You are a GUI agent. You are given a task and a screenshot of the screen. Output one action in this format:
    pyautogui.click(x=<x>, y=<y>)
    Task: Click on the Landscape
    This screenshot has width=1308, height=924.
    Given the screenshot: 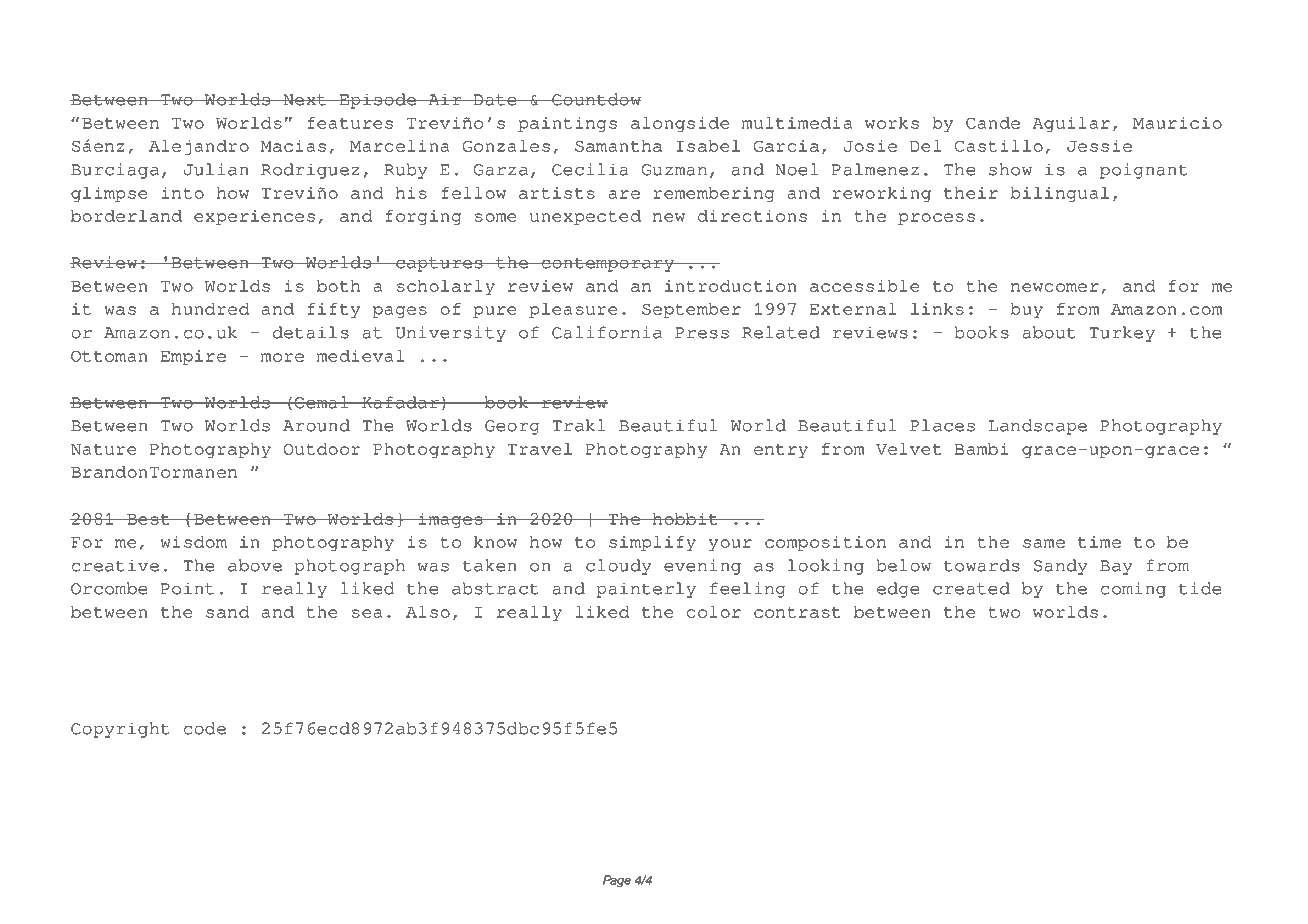 What is the action you would take?
    pyautogui.click(x=1037, y=427)
